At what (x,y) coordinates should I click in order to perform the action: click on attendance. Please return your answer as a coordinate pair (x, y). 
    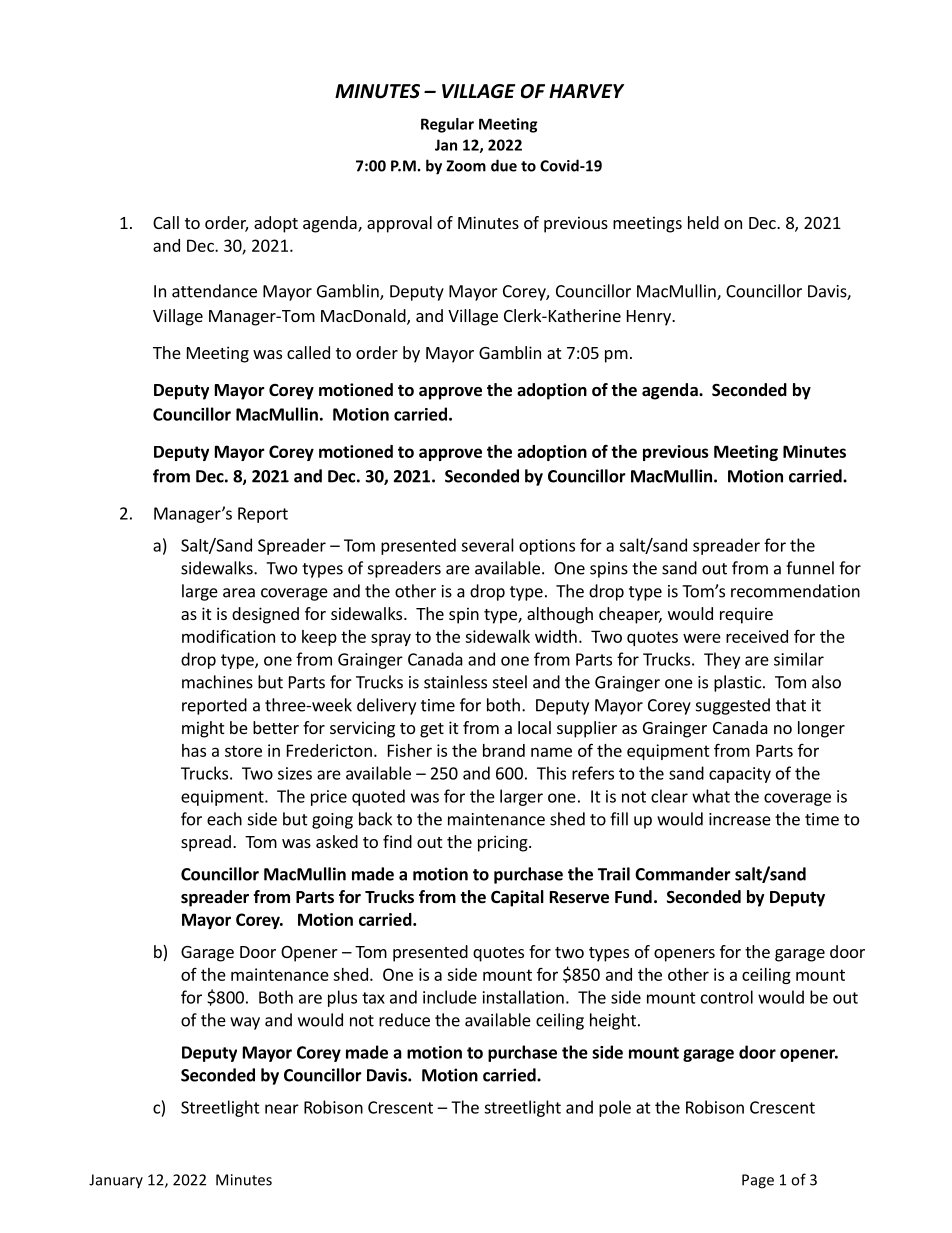
    Looking at the image, I should click on (214, 291).
